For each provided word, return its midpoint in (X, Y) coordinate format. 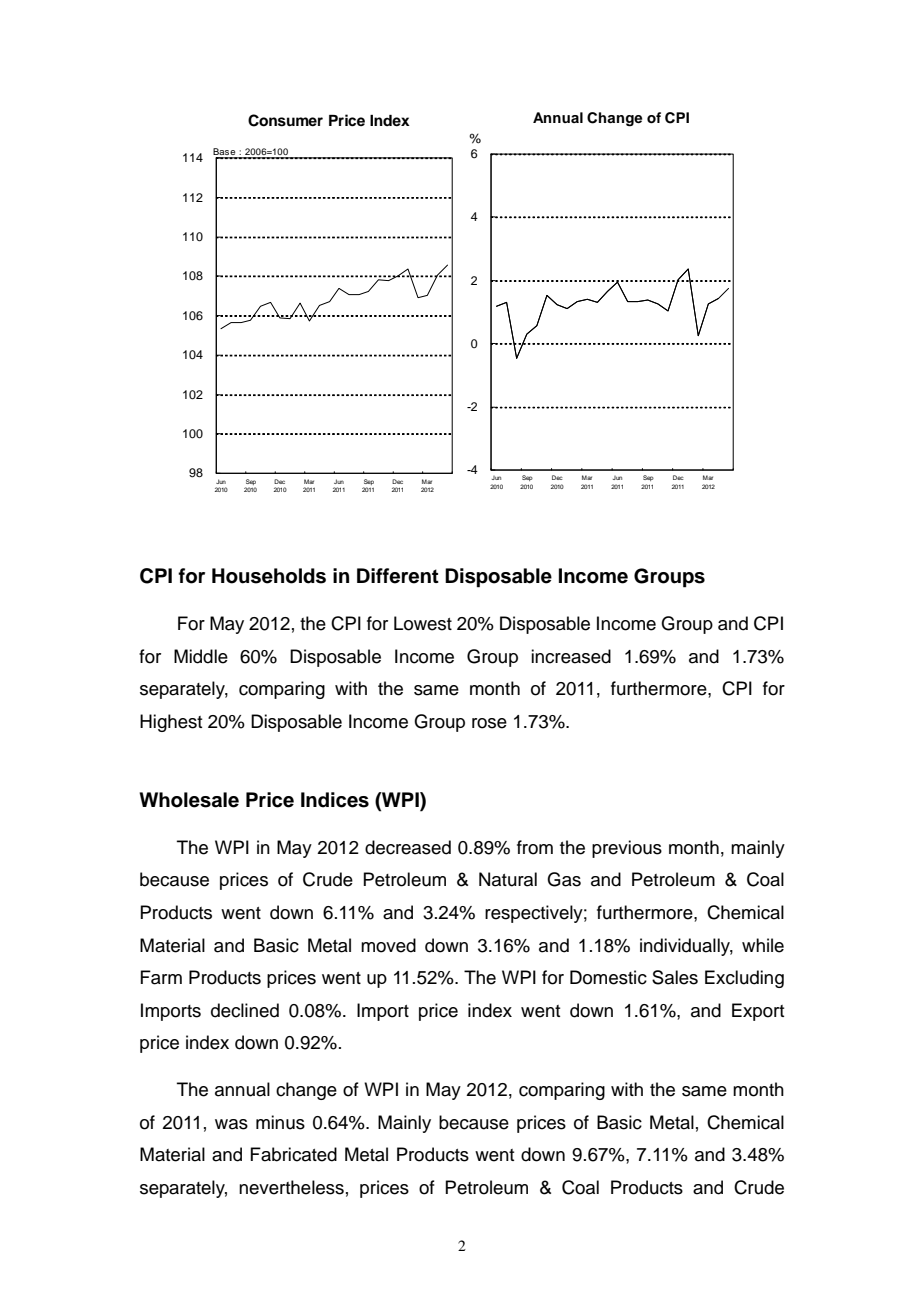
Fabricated (293, 1154)
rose (489, 723)
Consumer (285, 120)
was (231, 1124)
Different (398, 576)
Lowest (423, 623)
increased (571, 656)
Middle (201, 656)
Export (758, 1012)
